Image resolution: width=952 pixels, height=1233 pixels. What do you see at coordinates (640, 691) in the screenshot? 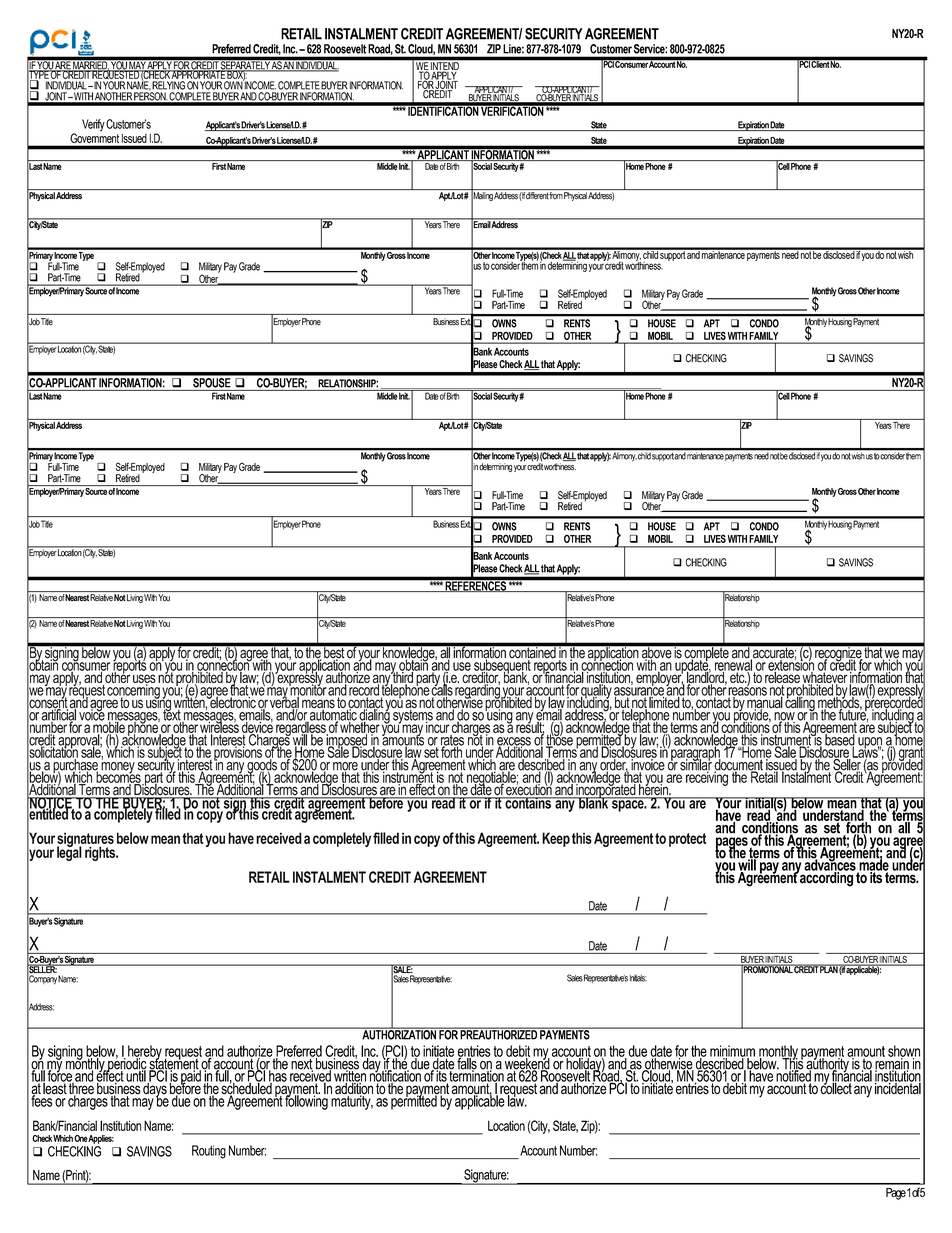
I see `assurance` at bounding box center [640, 691].
